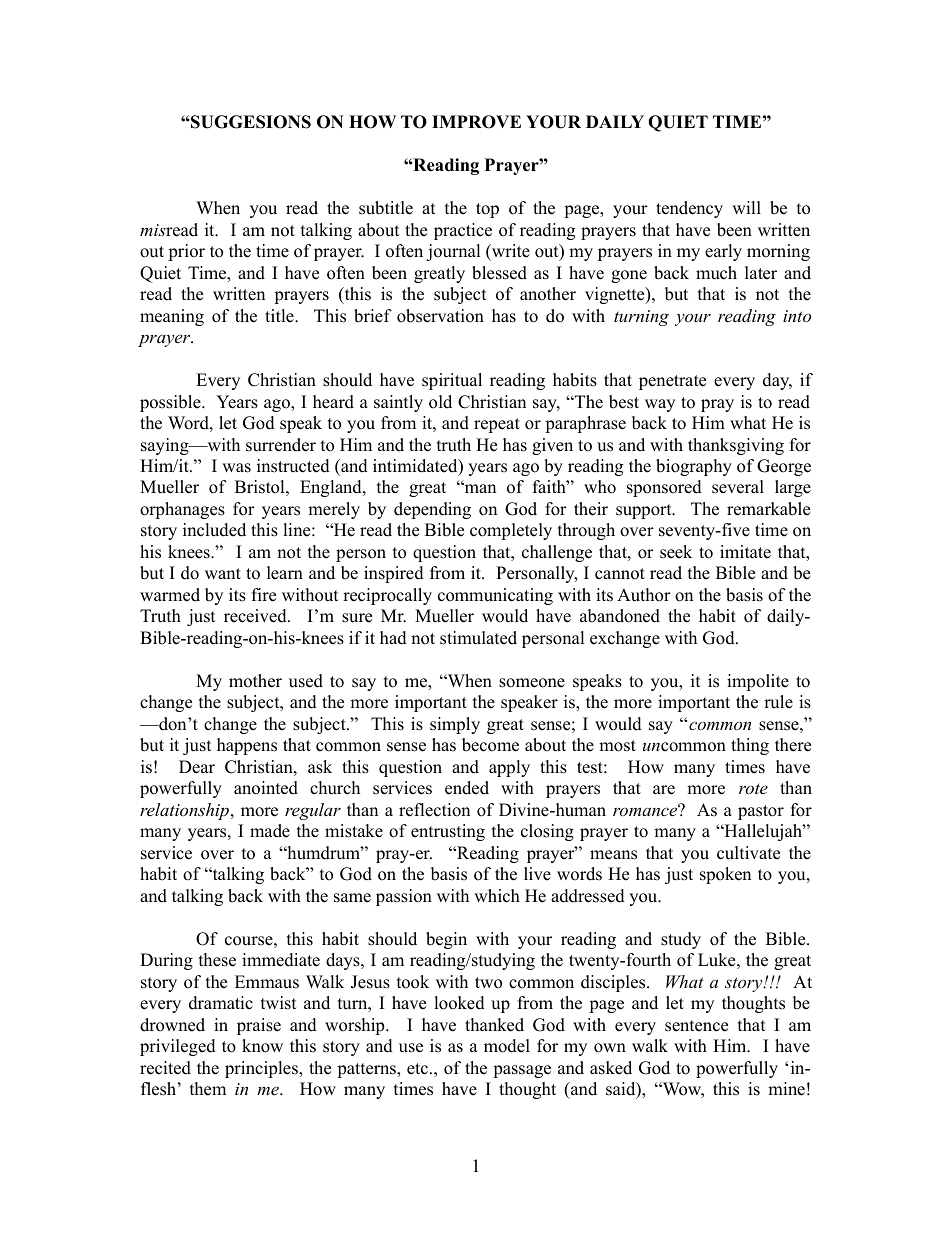 Image resolution: width=952 pixels, height=1233 pixels. I want to click on prior, so click(186, 252).
